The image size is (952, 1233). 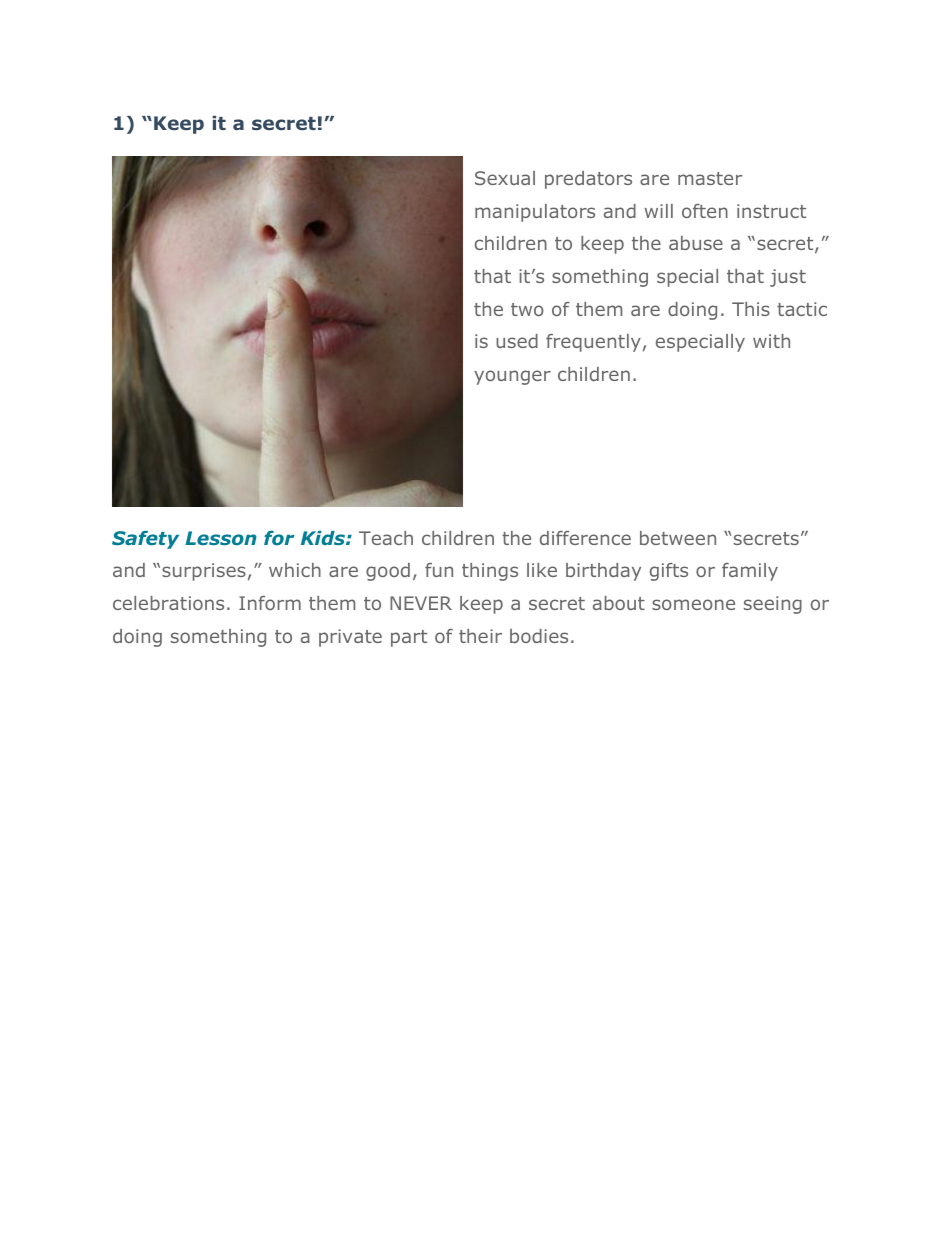 What do you see at coordinates (771, 341) in the image?
I see `with` at bounding box center [771, 341].
